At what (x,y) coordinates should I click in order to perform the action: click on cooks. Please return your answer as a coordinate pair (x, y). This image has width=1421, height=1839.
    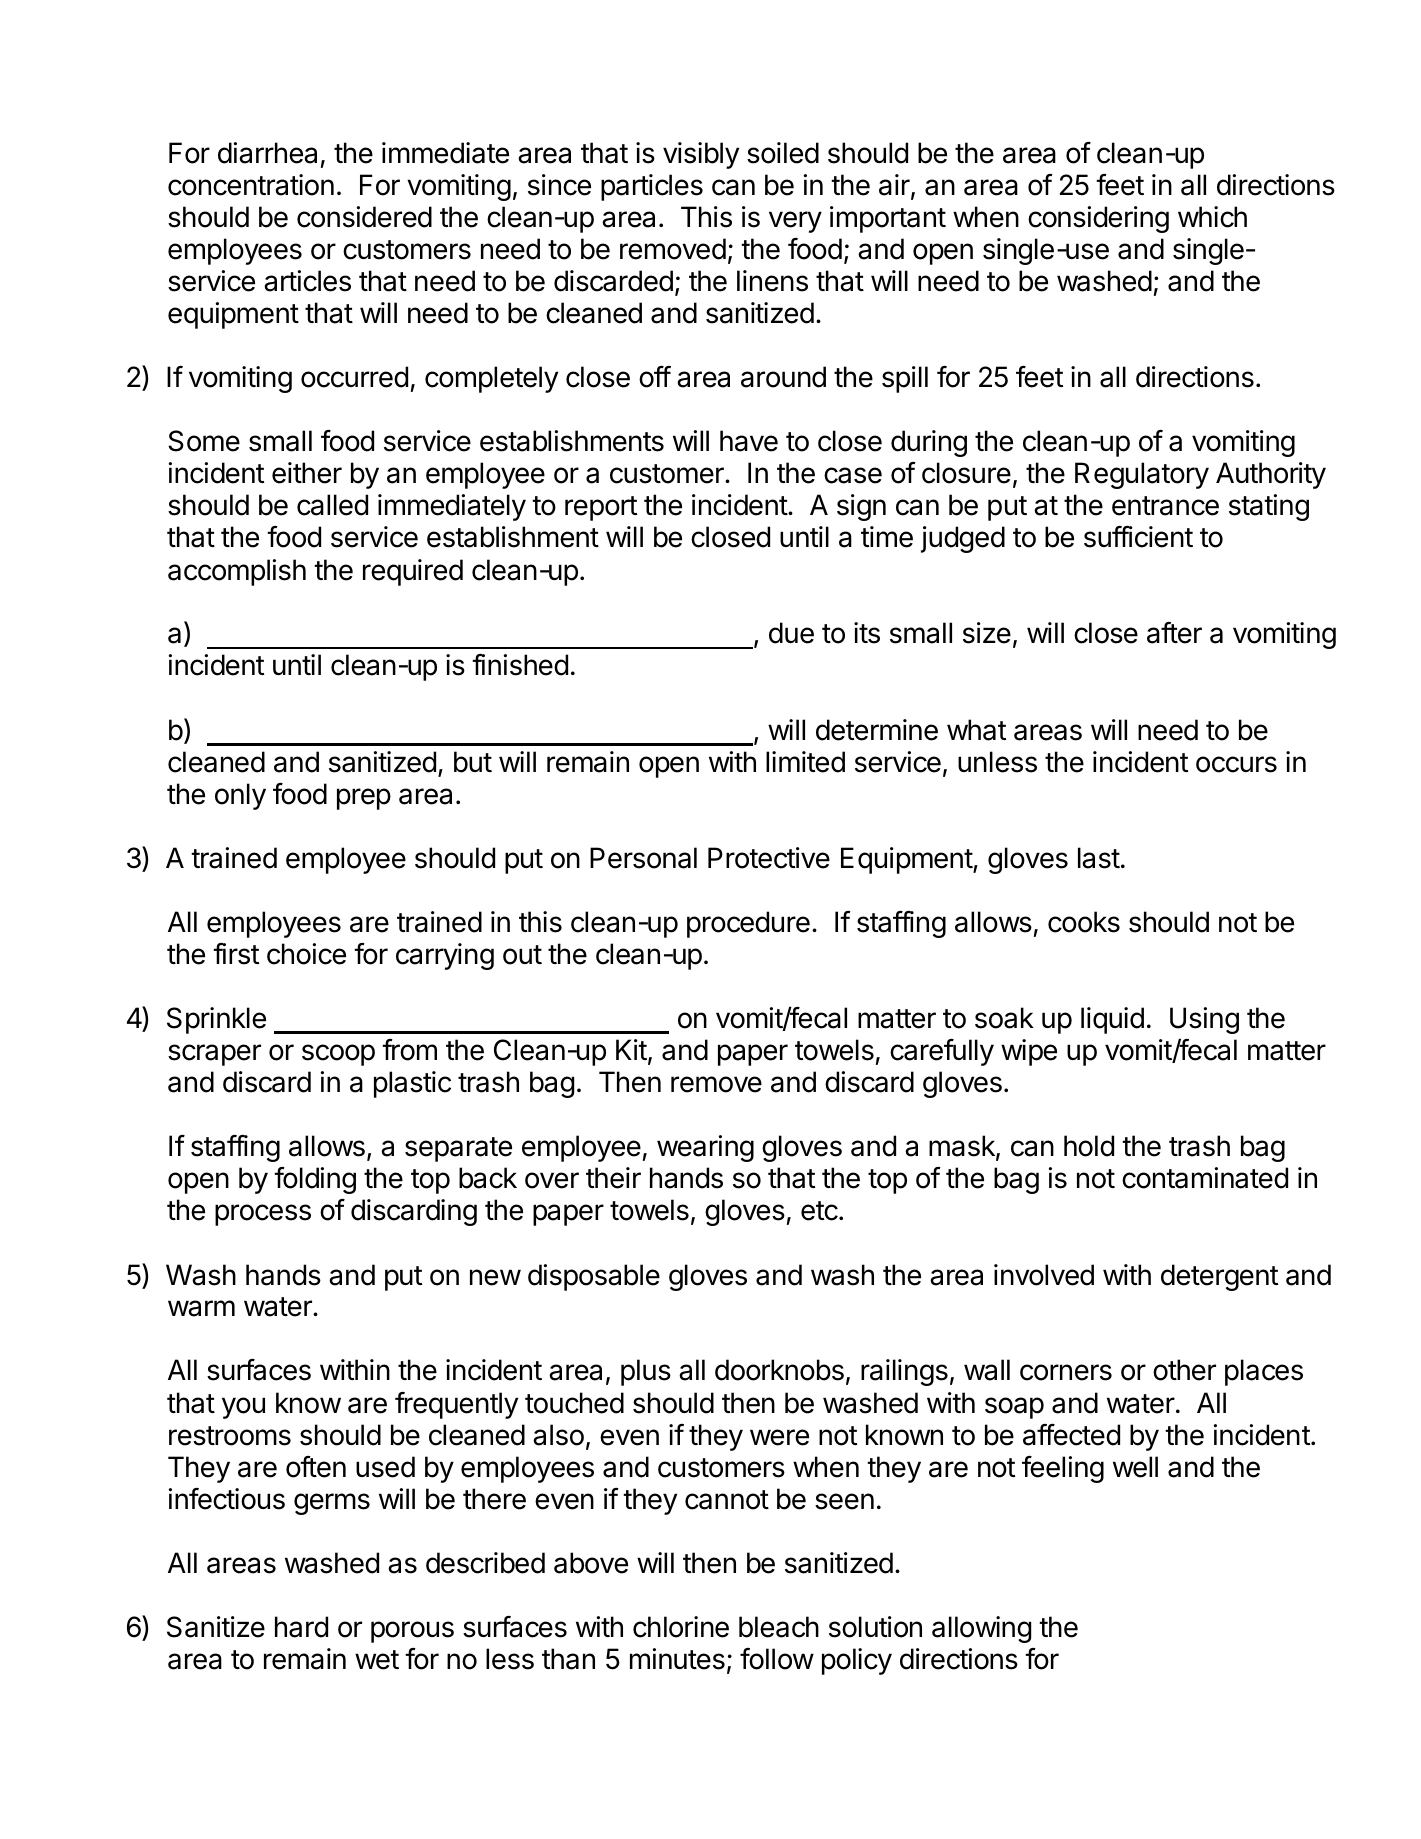
    Looking at the image, I should click on (1084, 922).
